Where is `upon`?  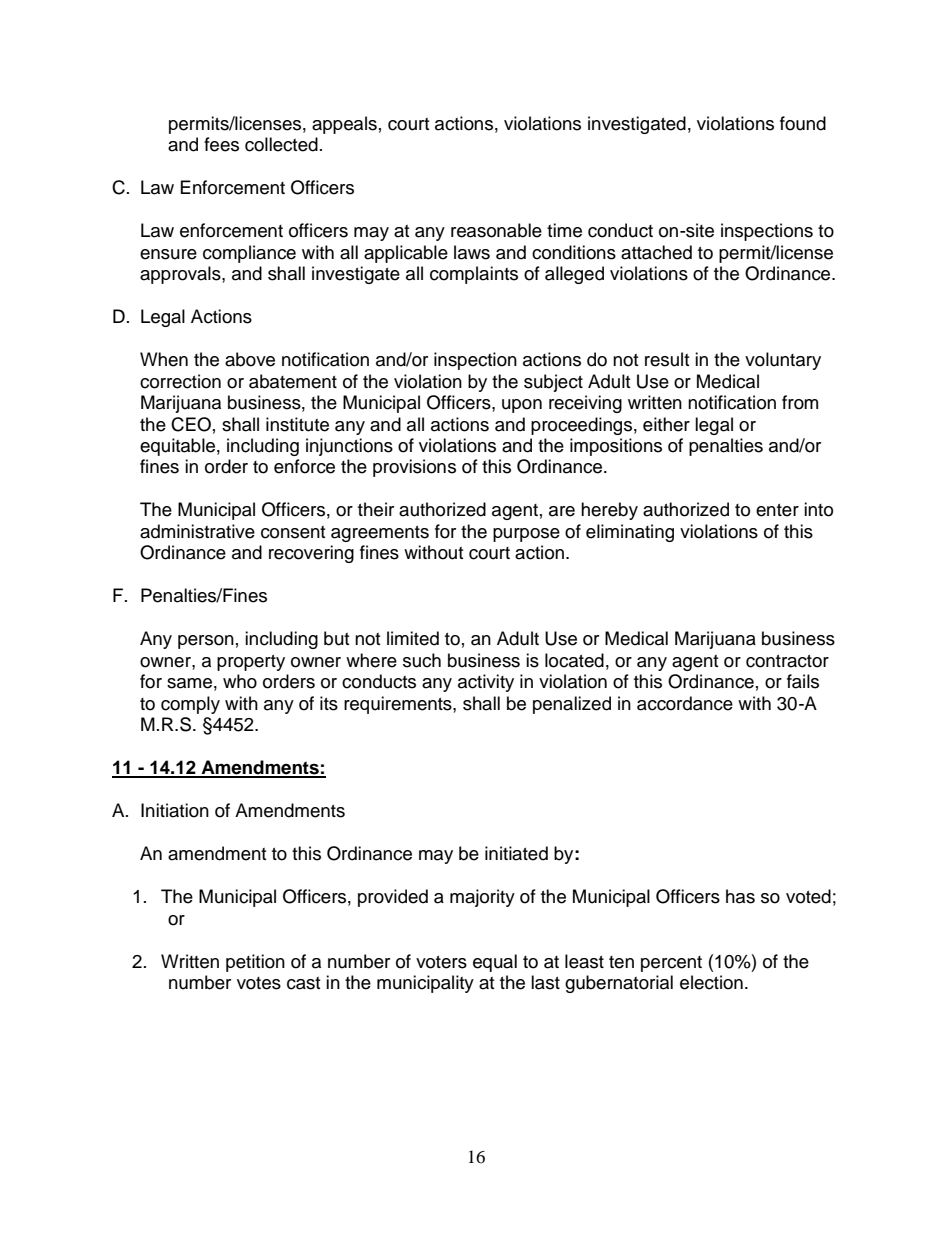 upon is located at coordinates (522, 406).
